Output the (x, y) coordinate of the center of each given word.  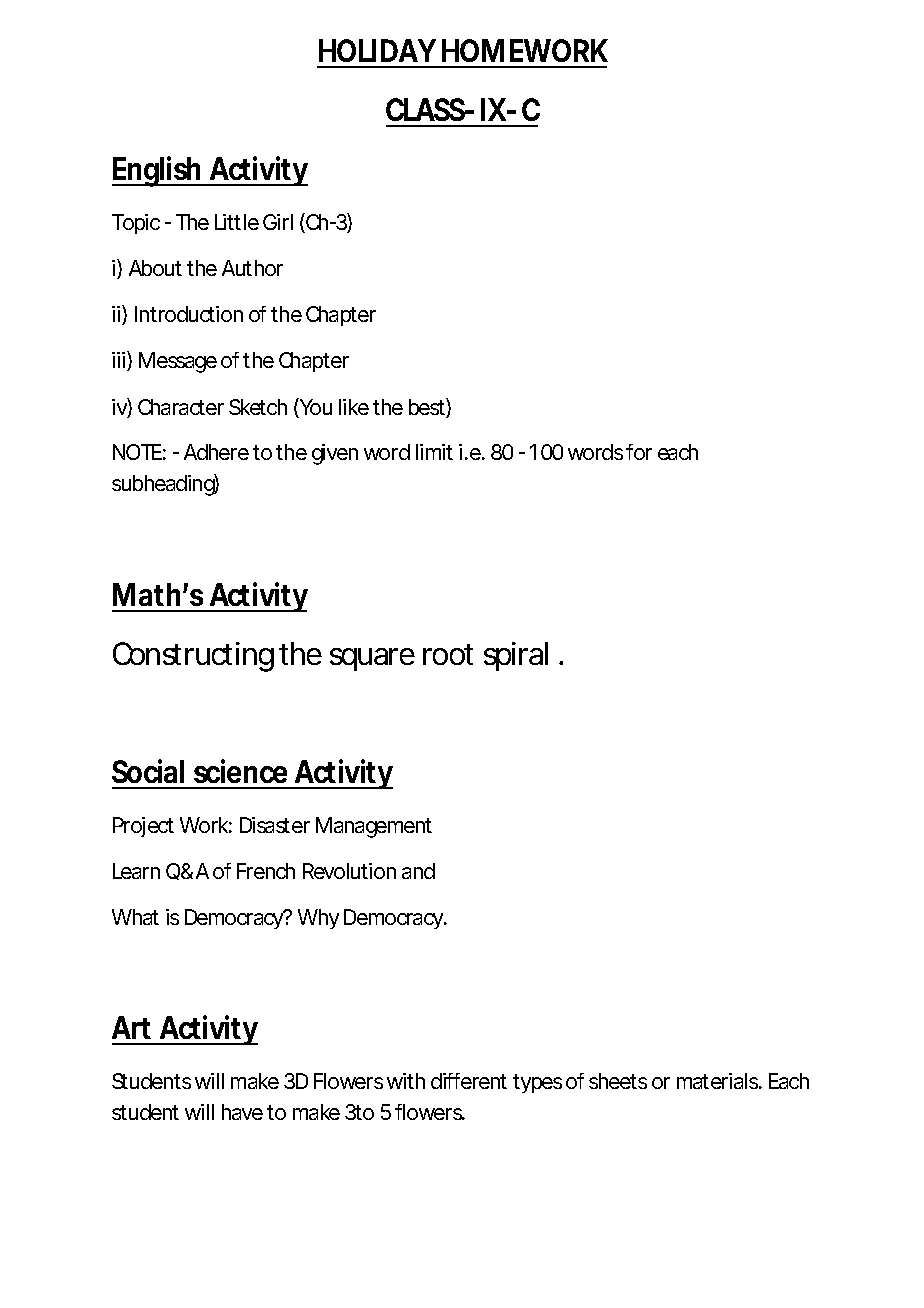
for (639, 452)
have (242, 1112)
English (159, 171)
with (406, 1081)
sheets (618, 1081)
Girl (278, 222)
